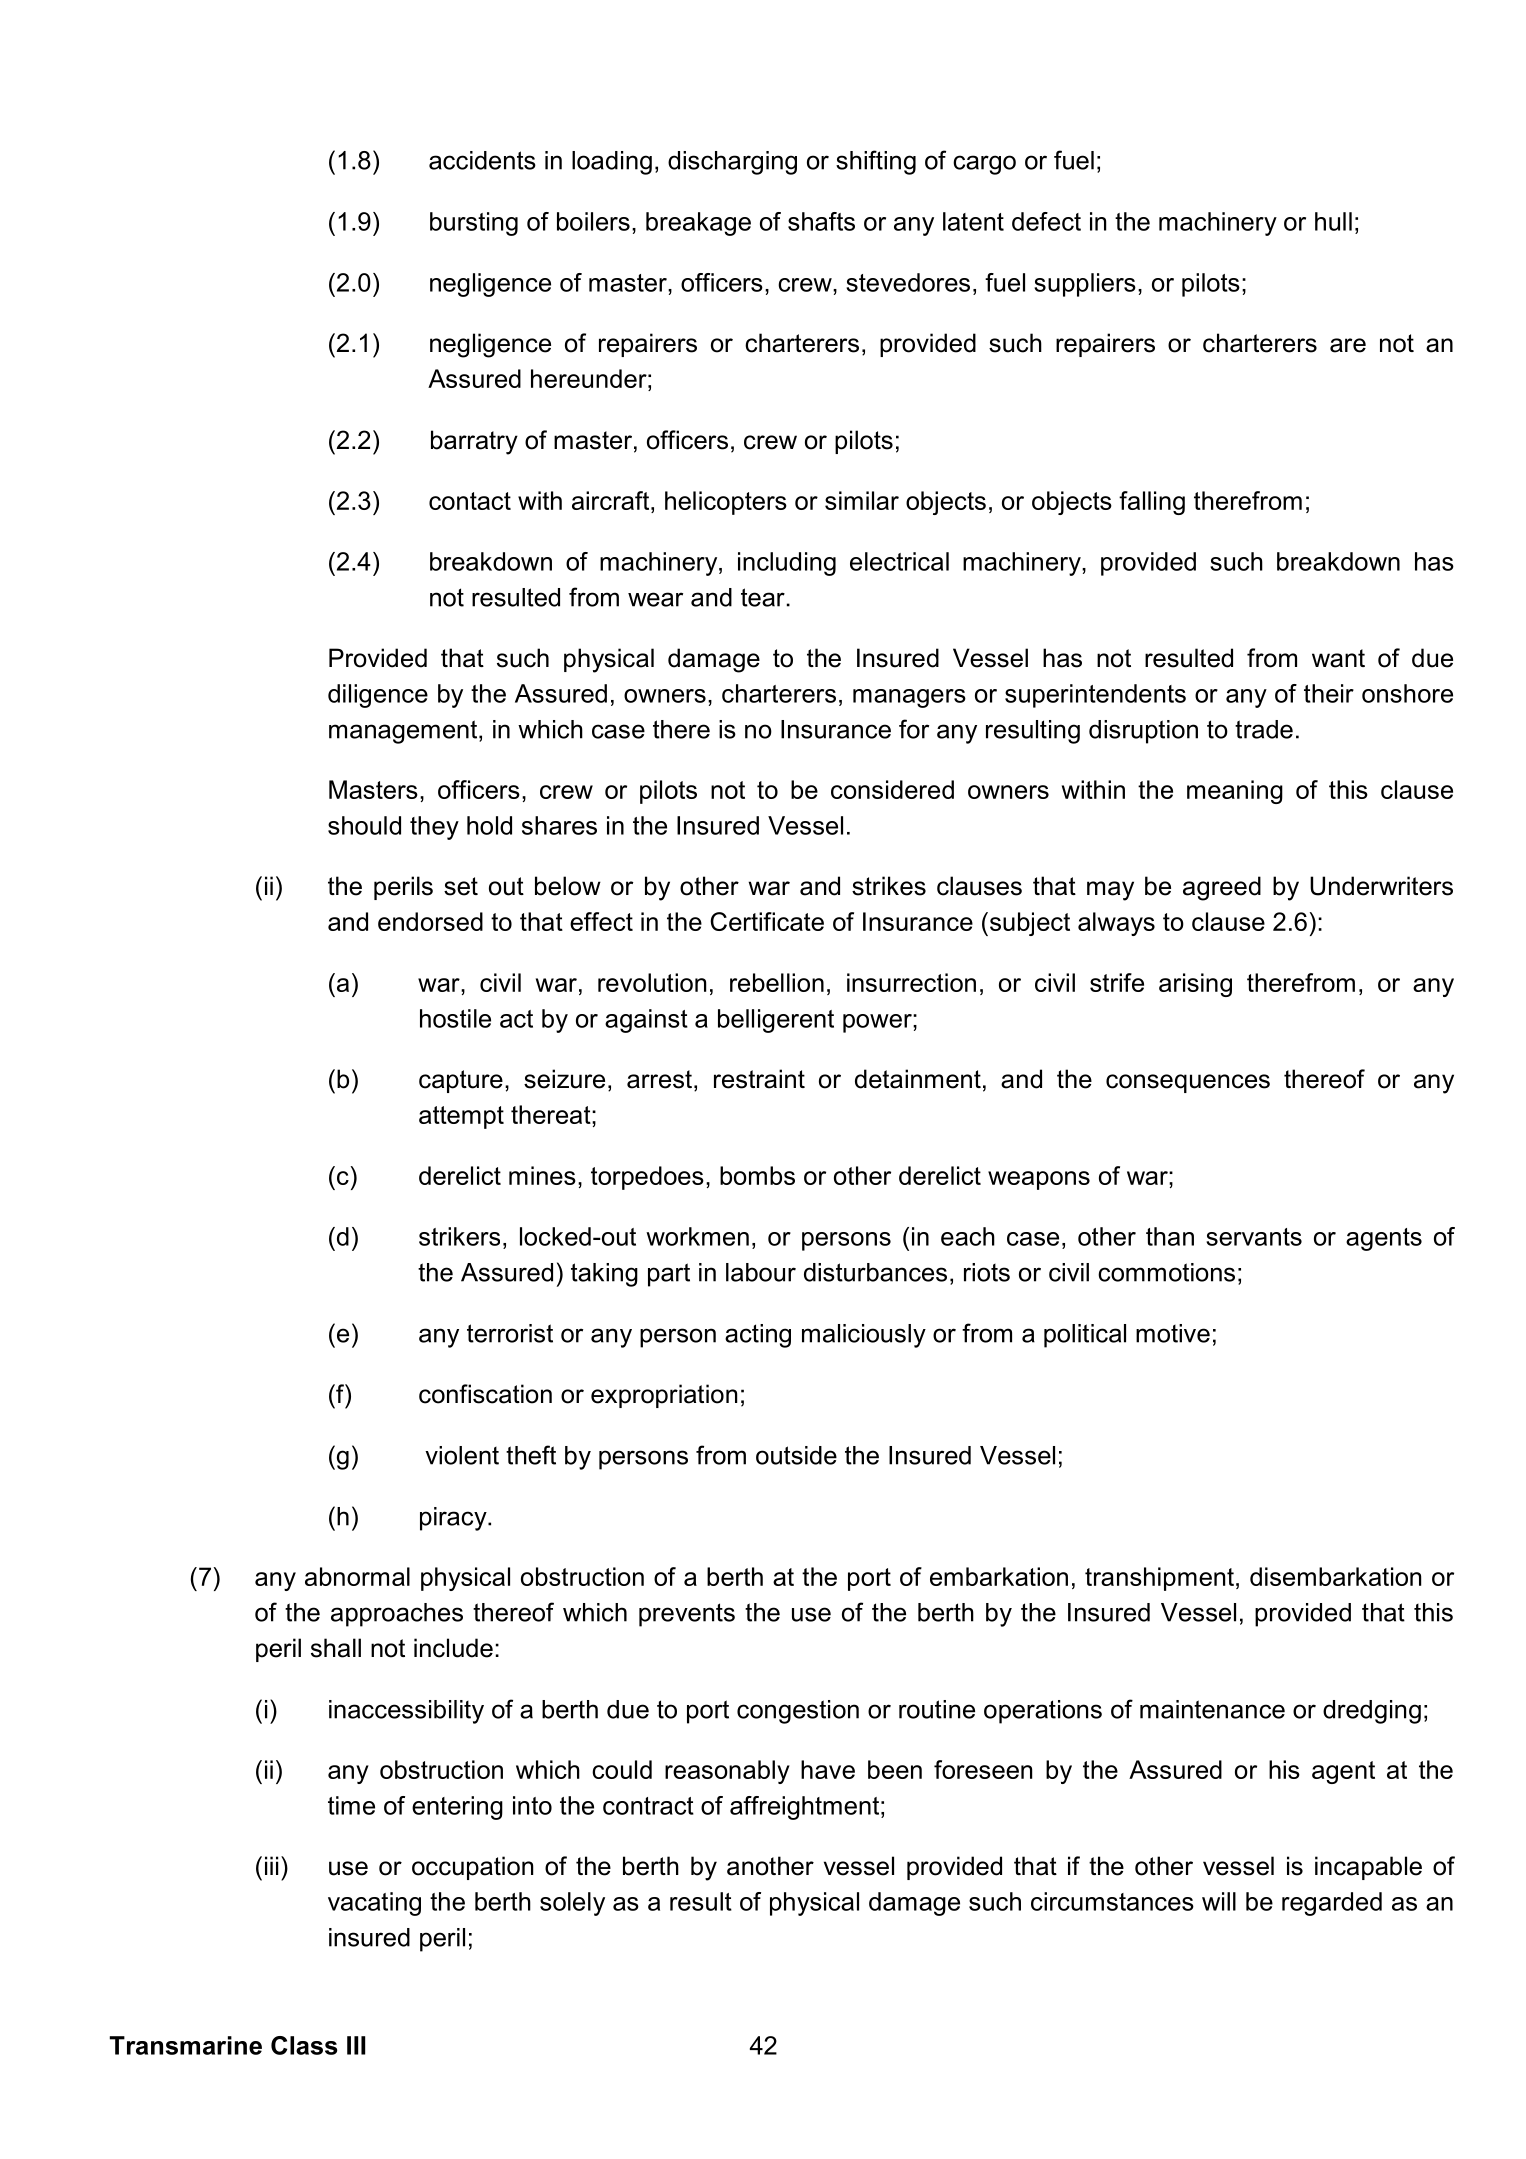  I want to click on hull, so click(1333, 221).
